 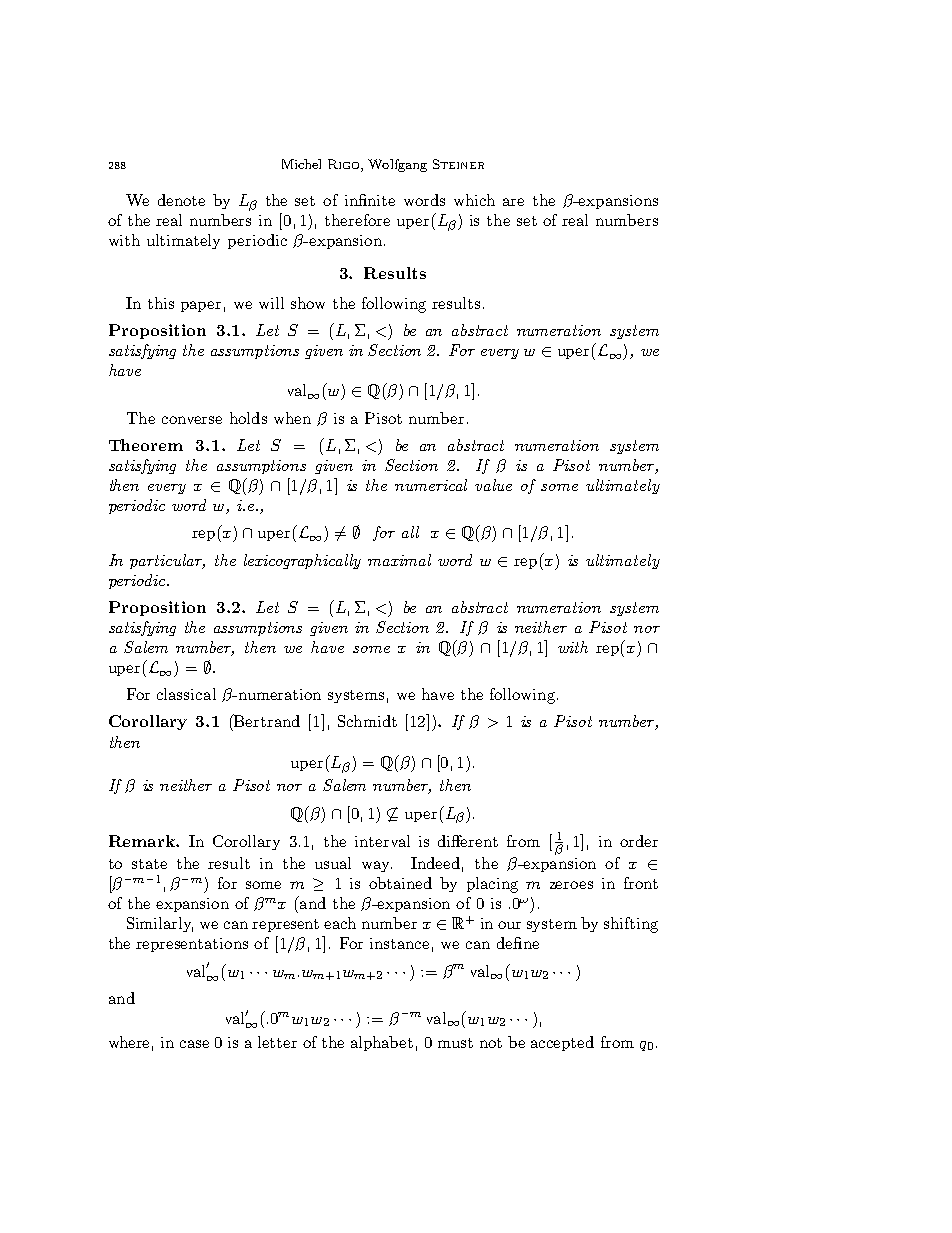 I want to click on particular, so click(x=167, y=561).
